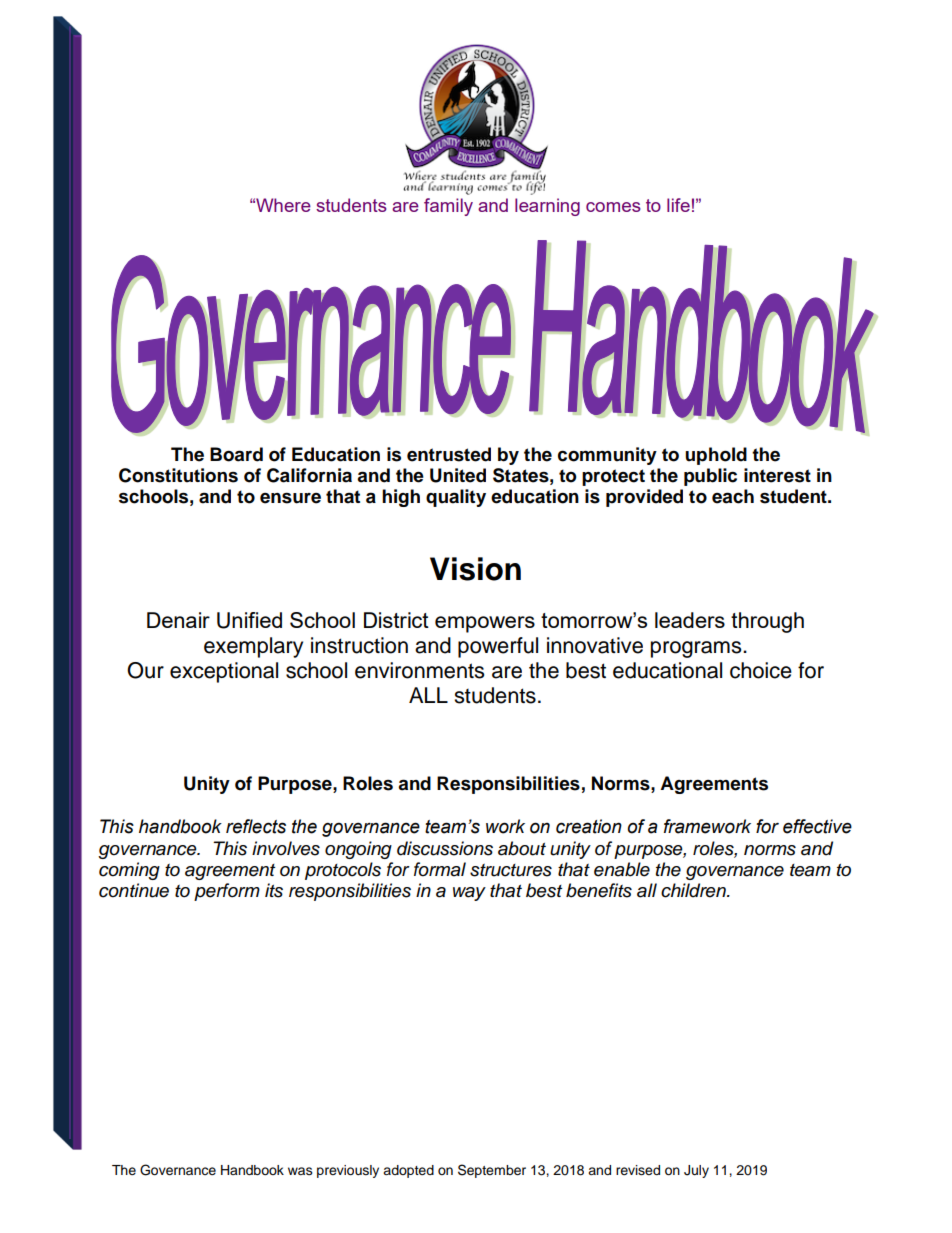 Image resolution: width=952 pixels, height=1233 pixels. What do you see at coordinates (733, 496) in the page?
I see `each` at bounding box center [733, 496].
